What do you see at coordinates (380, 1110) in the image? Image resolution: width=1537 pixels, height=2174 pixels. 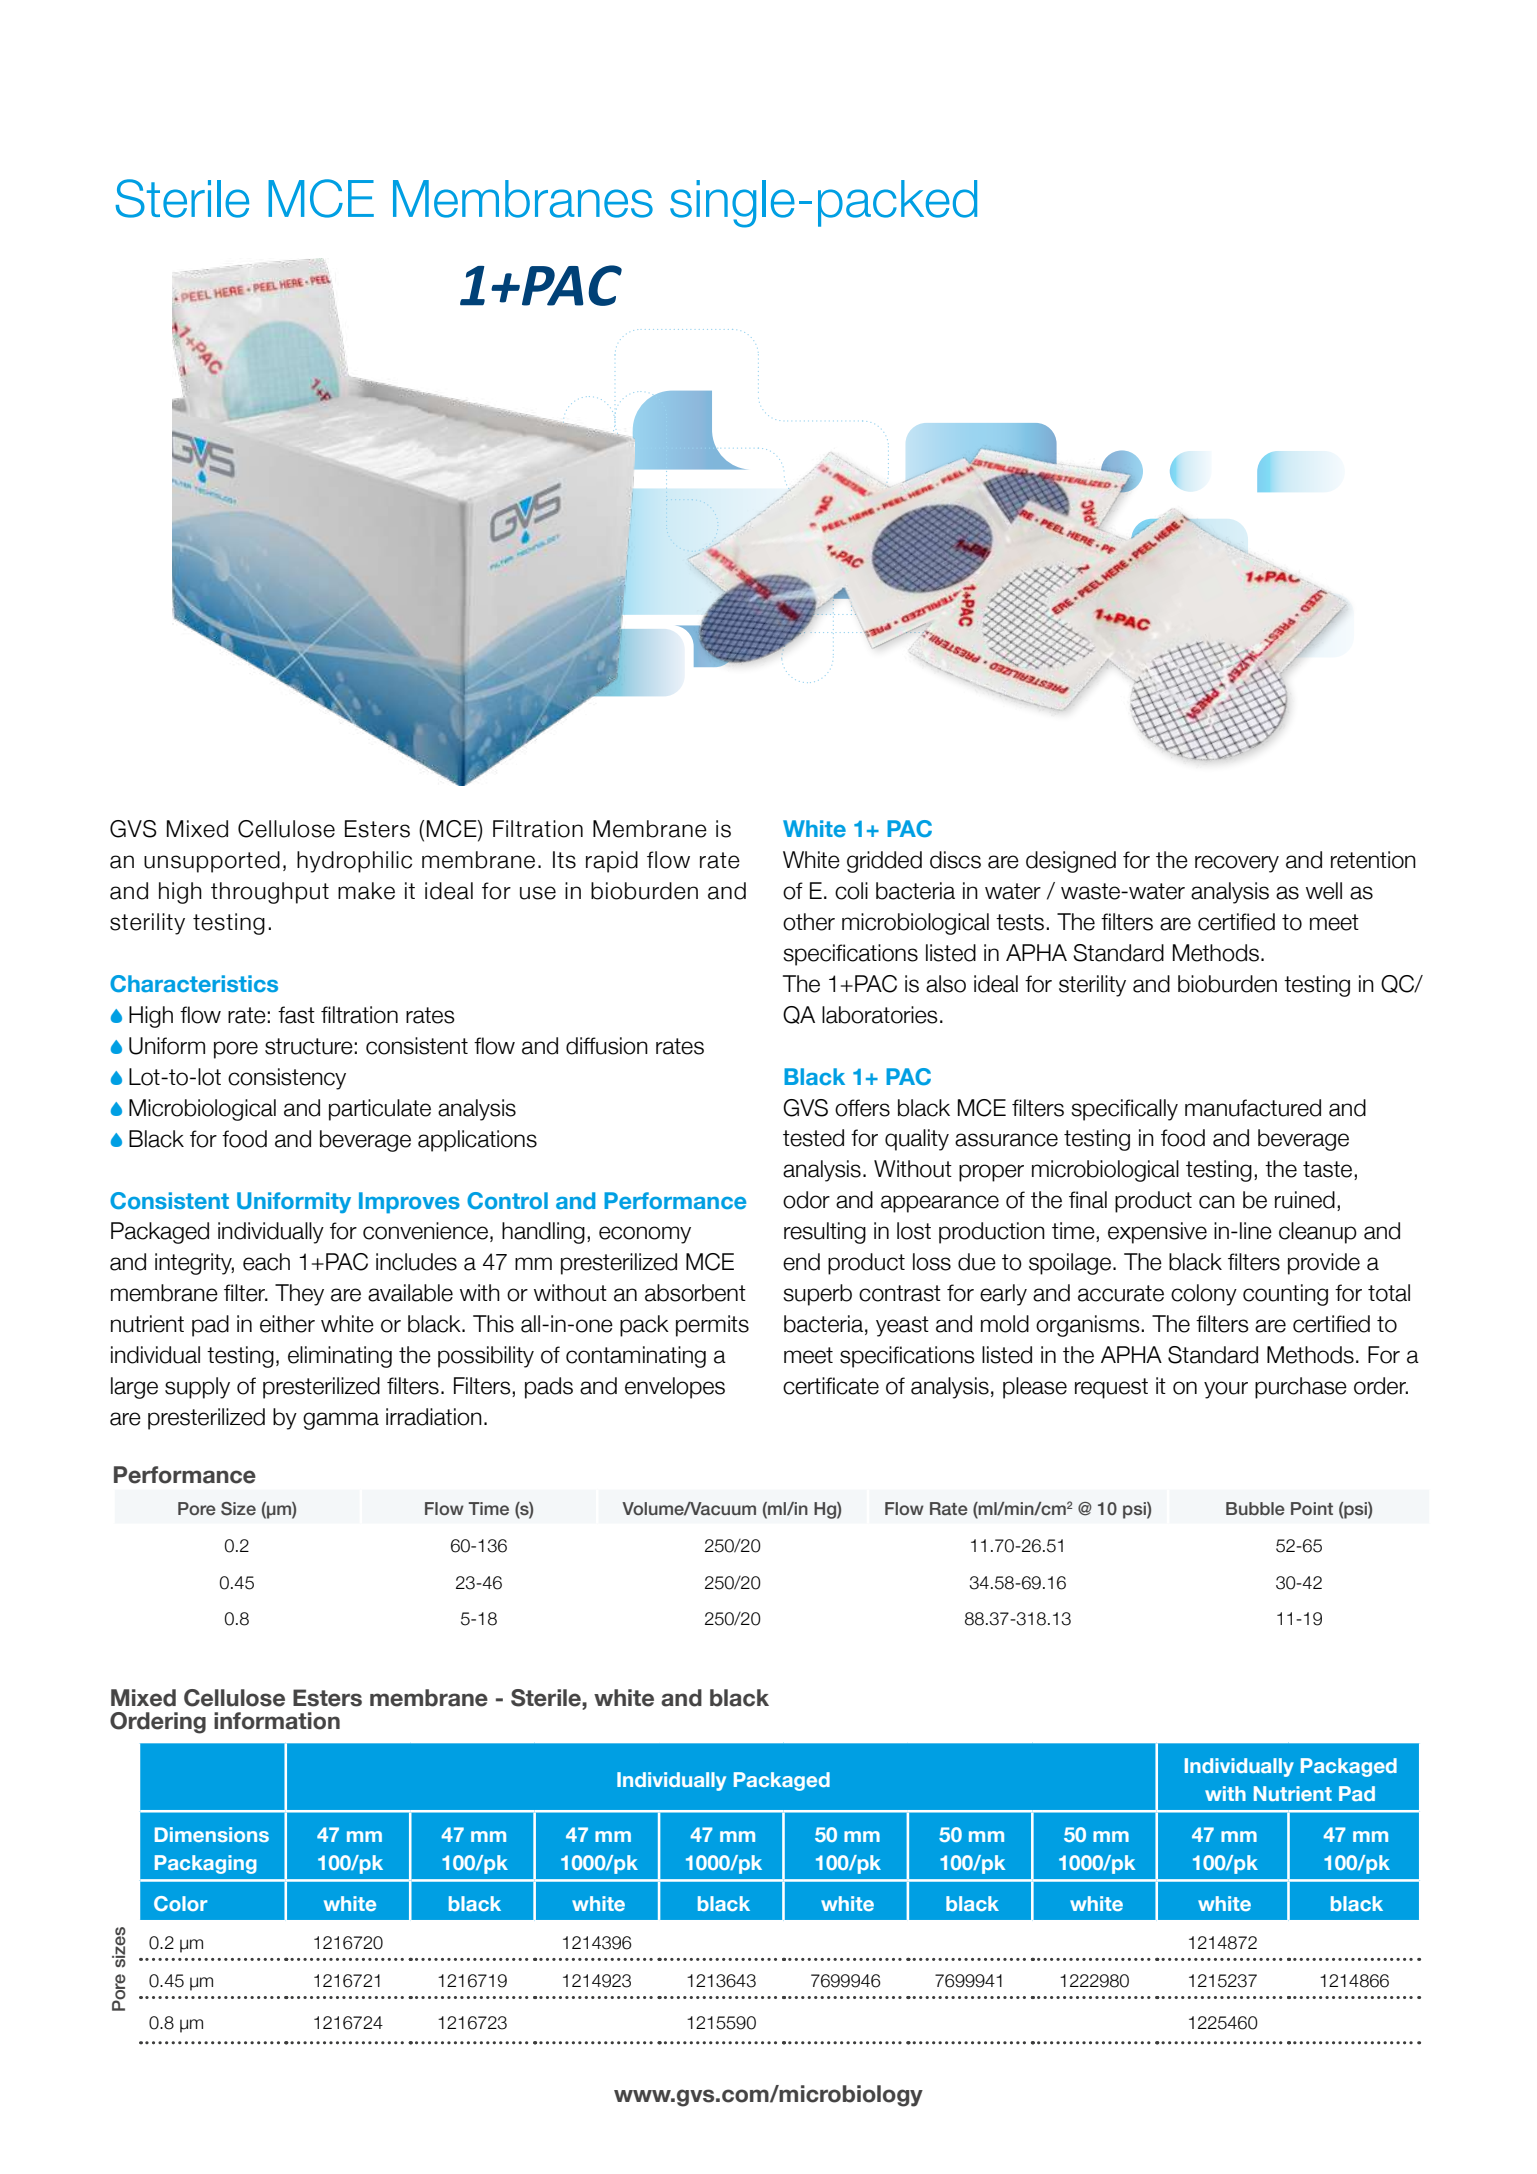 I see `particulate` at bounding box center [380, 1110].
